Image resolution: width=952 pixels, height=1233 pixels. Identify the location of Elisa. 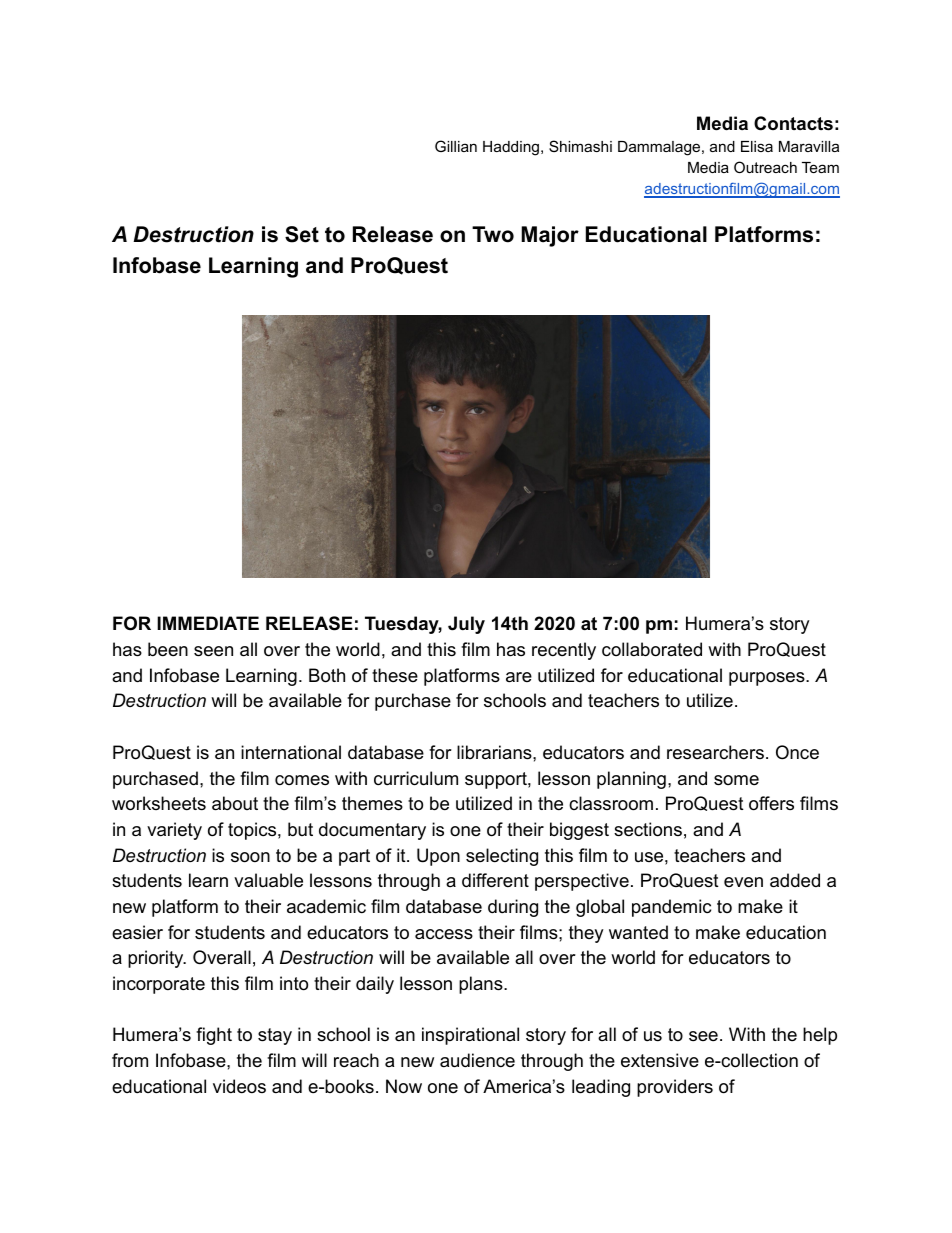
(757, 146).
